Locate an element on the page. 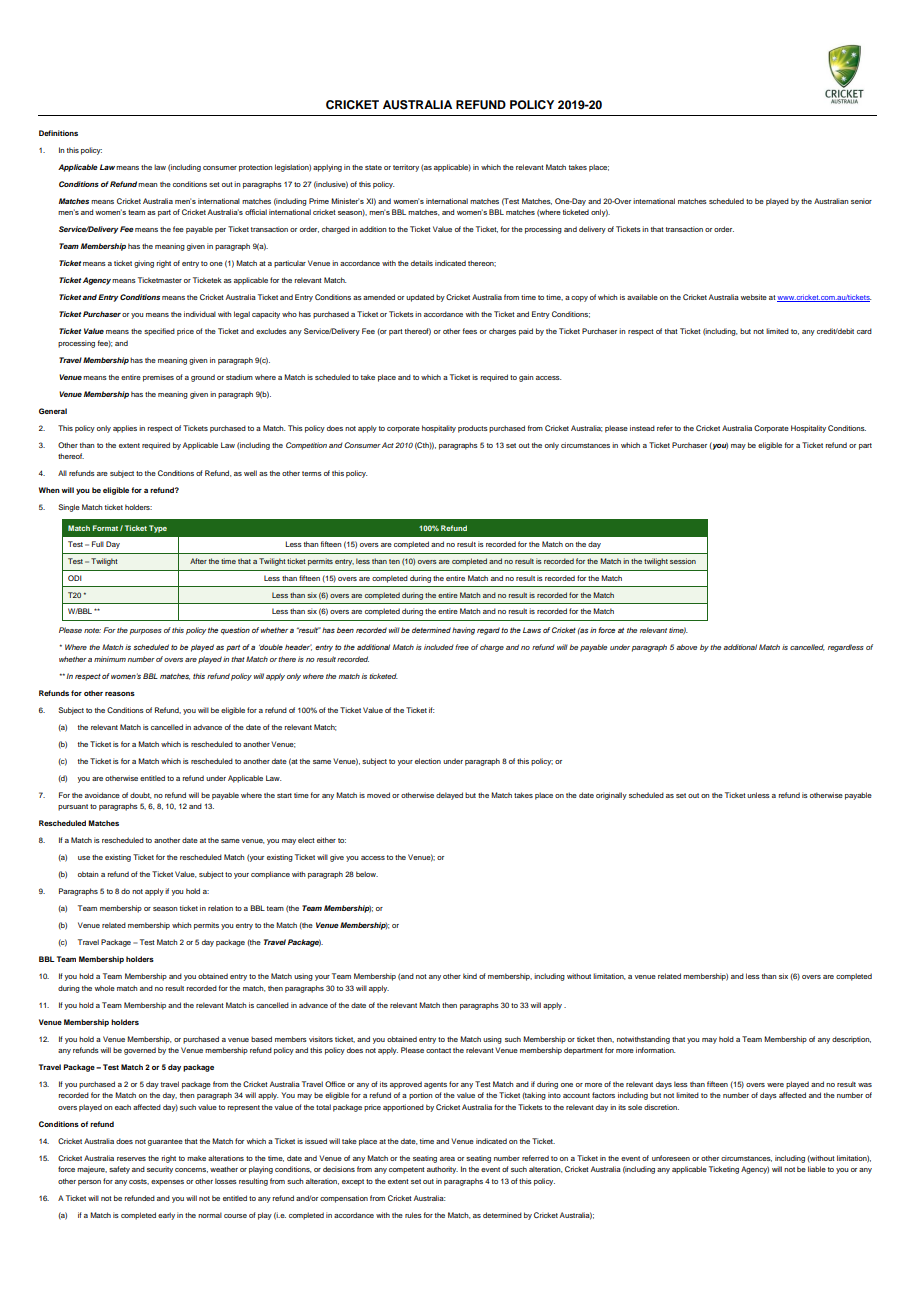 The width and height of the document is (924, 1308). liable is located at coordinates (817, 1169).
